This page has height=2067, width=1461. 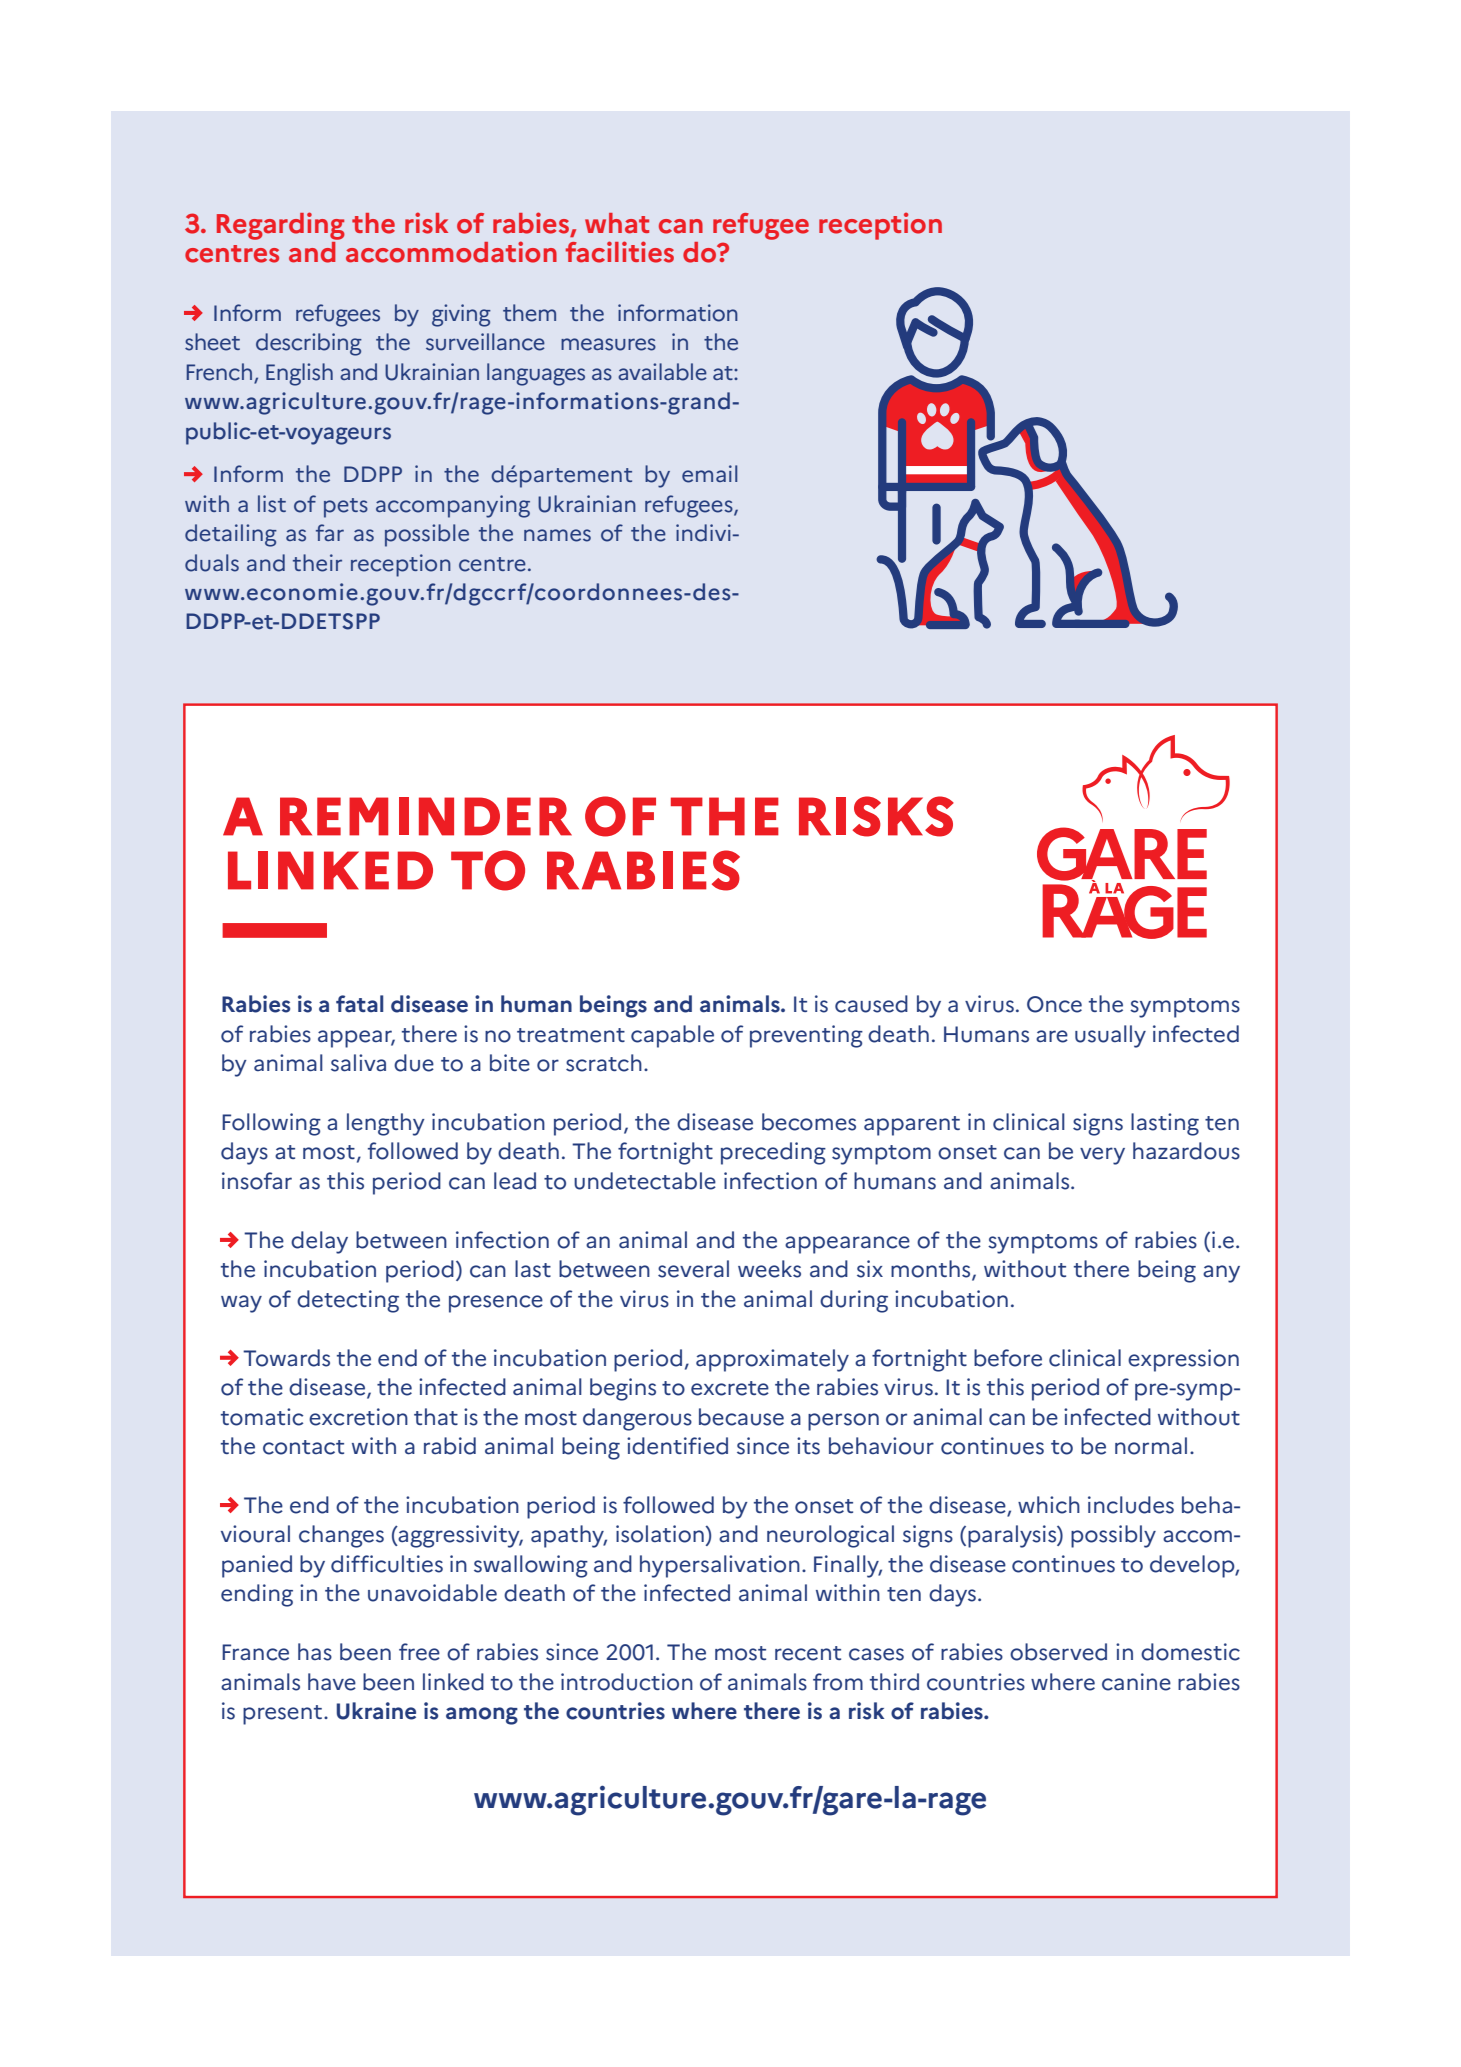 What do you see at coordinates (348, 1301) in the page?
I see `detecting` at bounding box center [348, 1301].
